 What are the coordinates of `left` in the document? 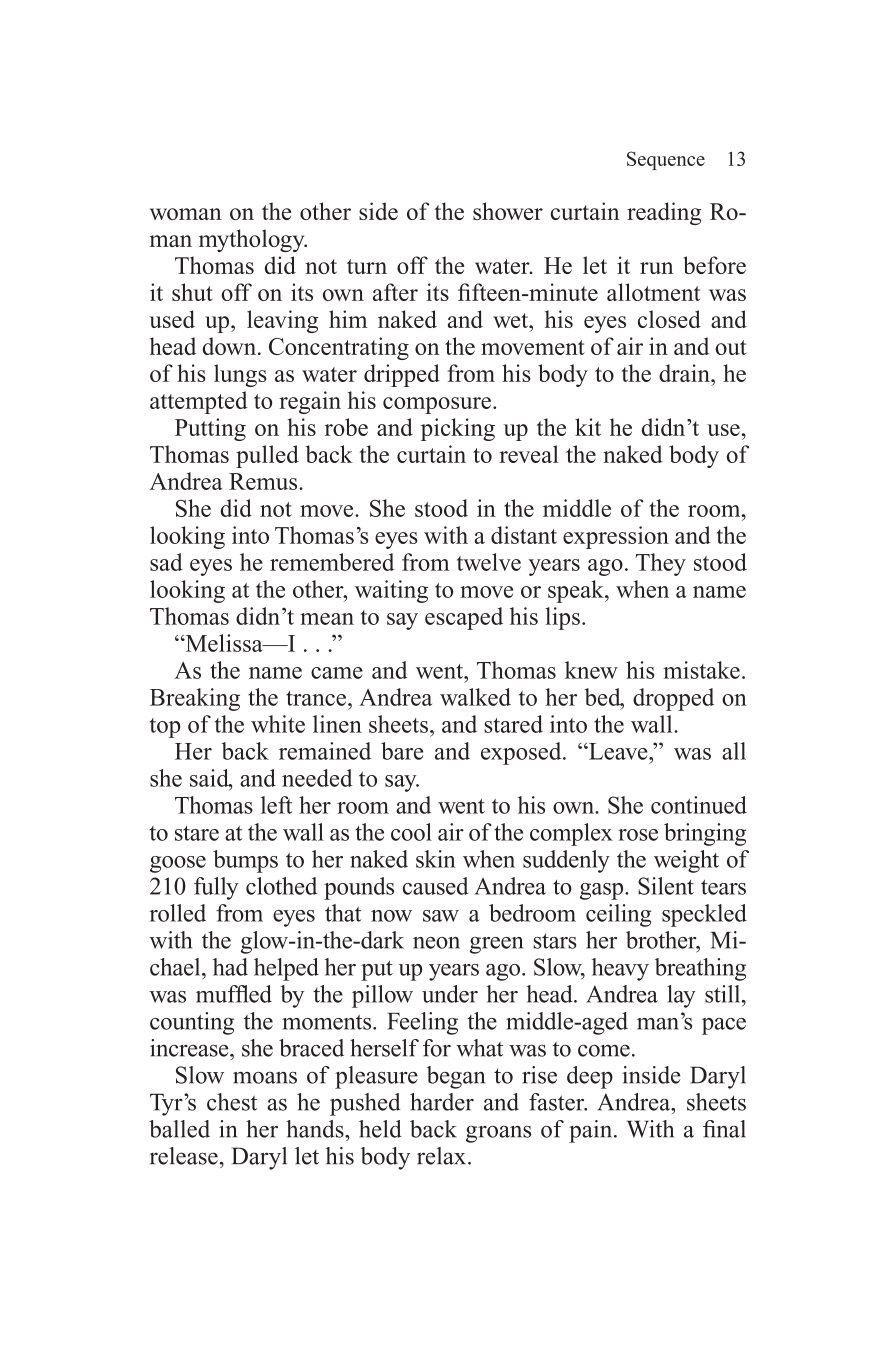 It's located at (276, 805).
